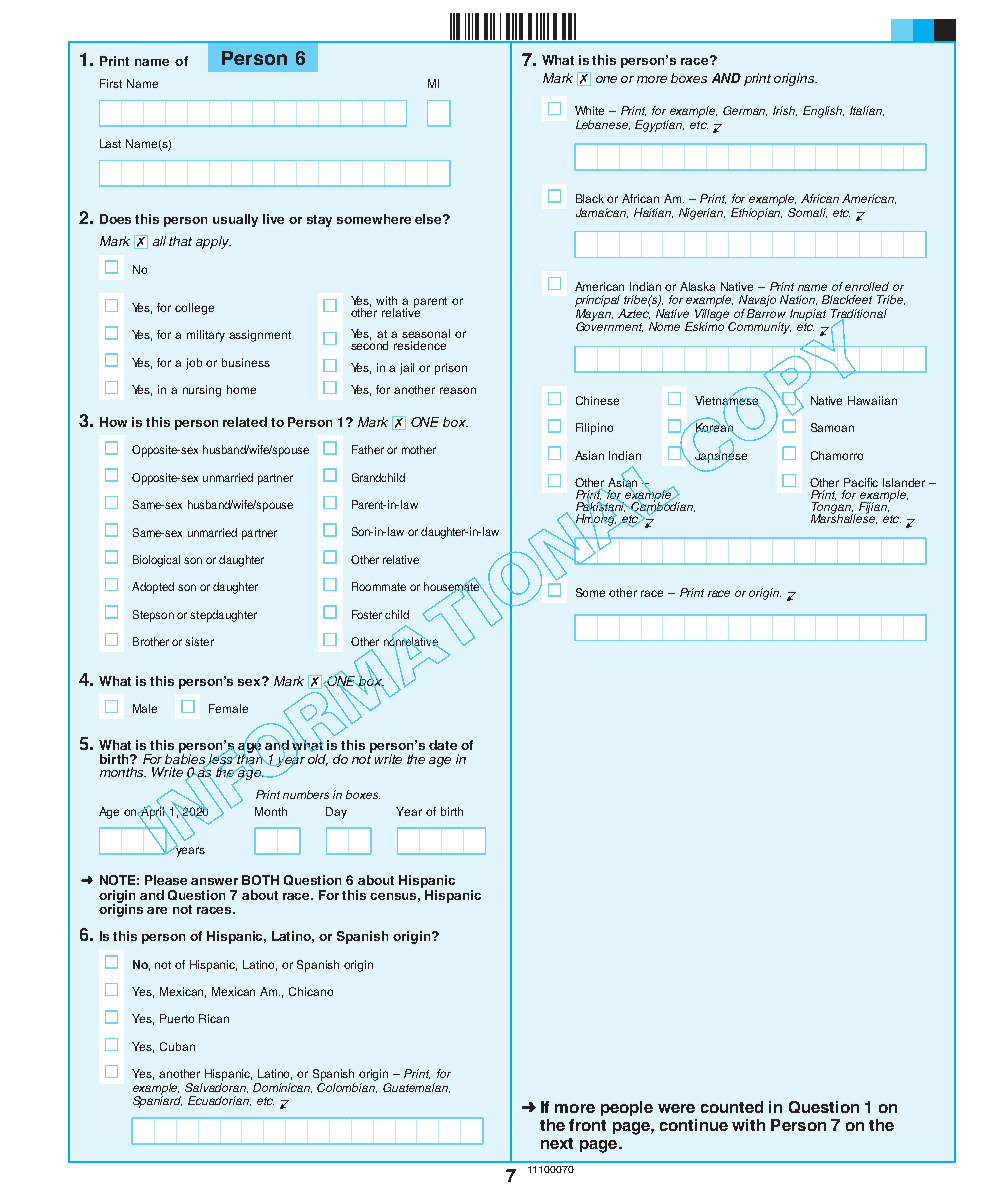 The width and height of the image is (984, 1204). What do you see at coordinates (589, 110) in the image?
I see `White` at bounding box center [589, 110].
